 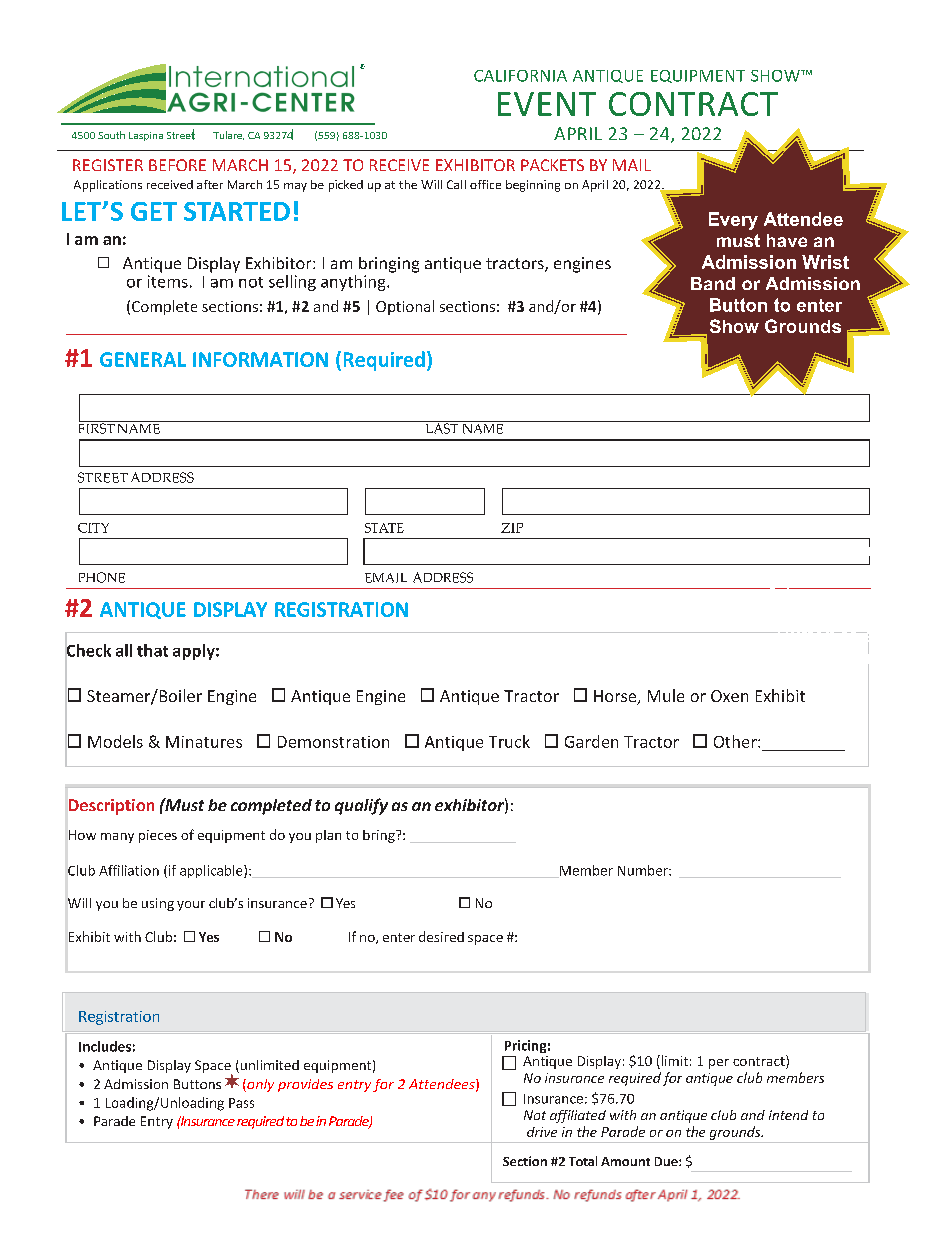 I want to click on desired, so click(x=441, y=936).
